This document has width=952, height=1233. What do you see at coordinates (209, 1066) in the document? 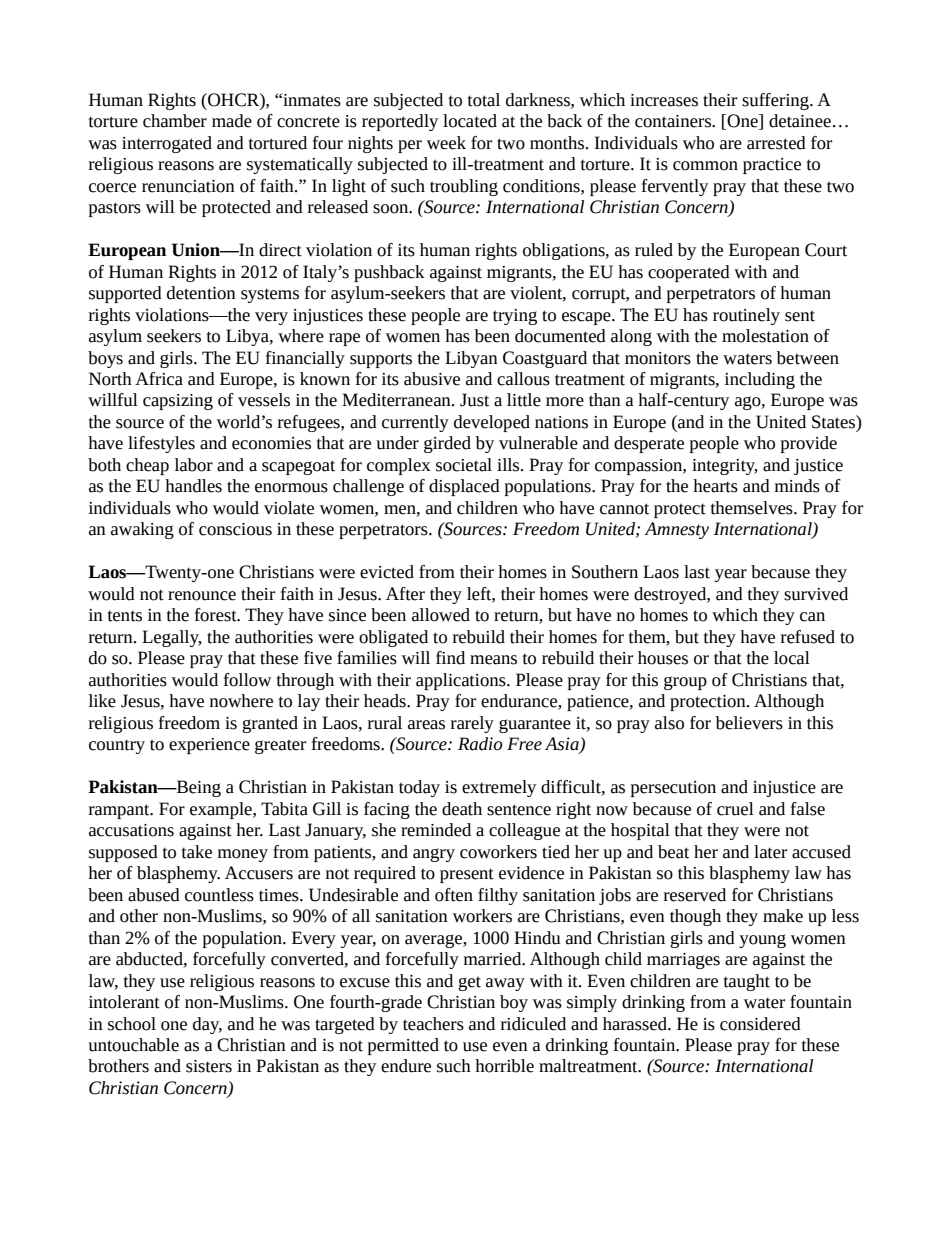
I see `sisters` at bounding box center [209, 1066].
